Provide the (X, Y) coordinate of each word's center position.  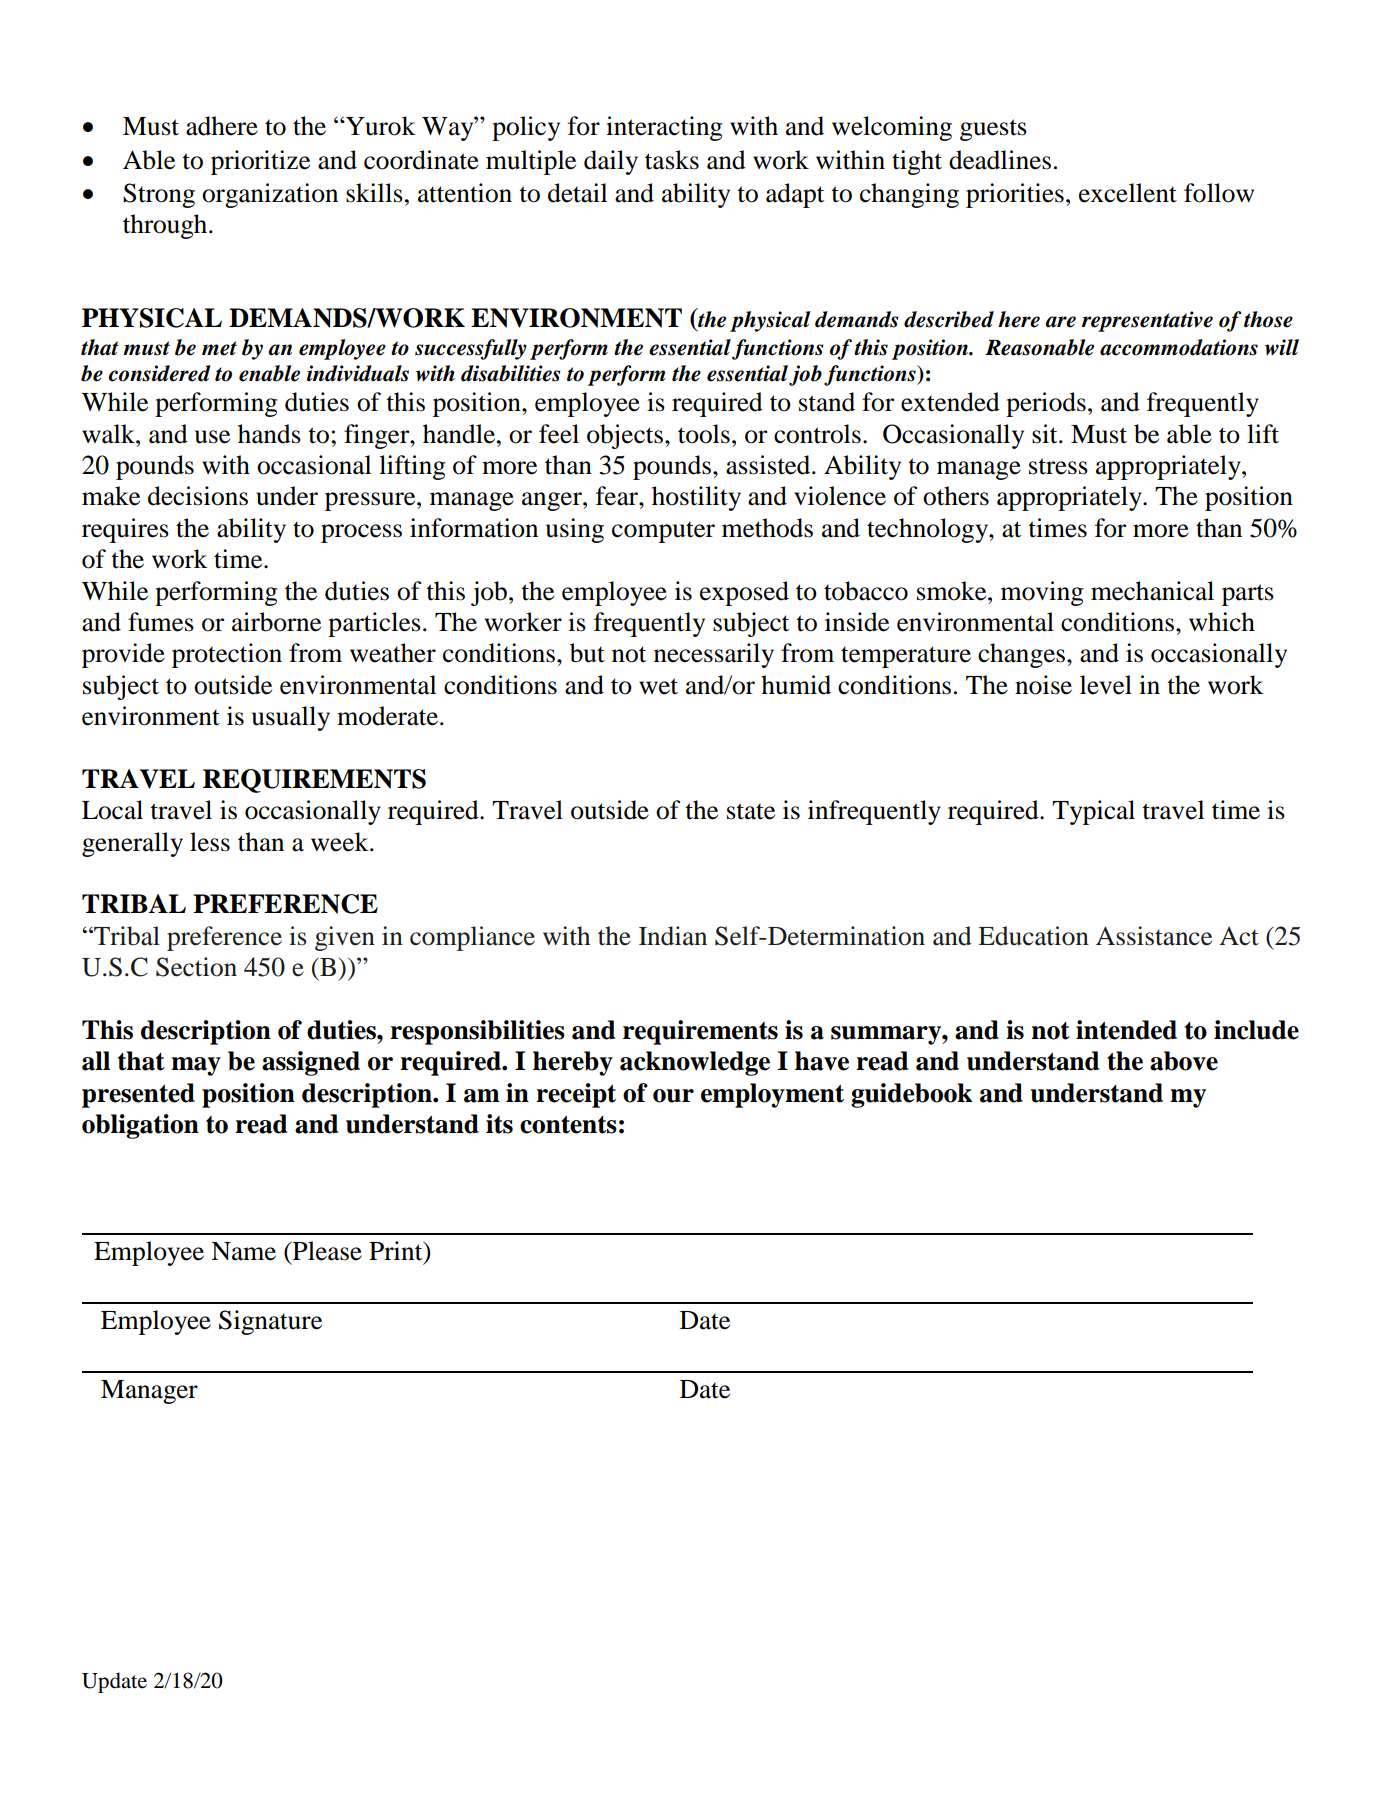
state (751, 811)
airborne (276, 622)
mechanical (1152, 591)
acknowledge (695, 1063)
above (1184, 1061)
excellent (1128, 193)
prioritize (260, 162)
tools (704, 434)
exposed (744, 593)
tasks (672, 160)
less (210, 842)
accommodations (1179, 347)
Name (243, 1251)
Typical (1093, 812)
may (196, 1066)
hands (269, 434)
